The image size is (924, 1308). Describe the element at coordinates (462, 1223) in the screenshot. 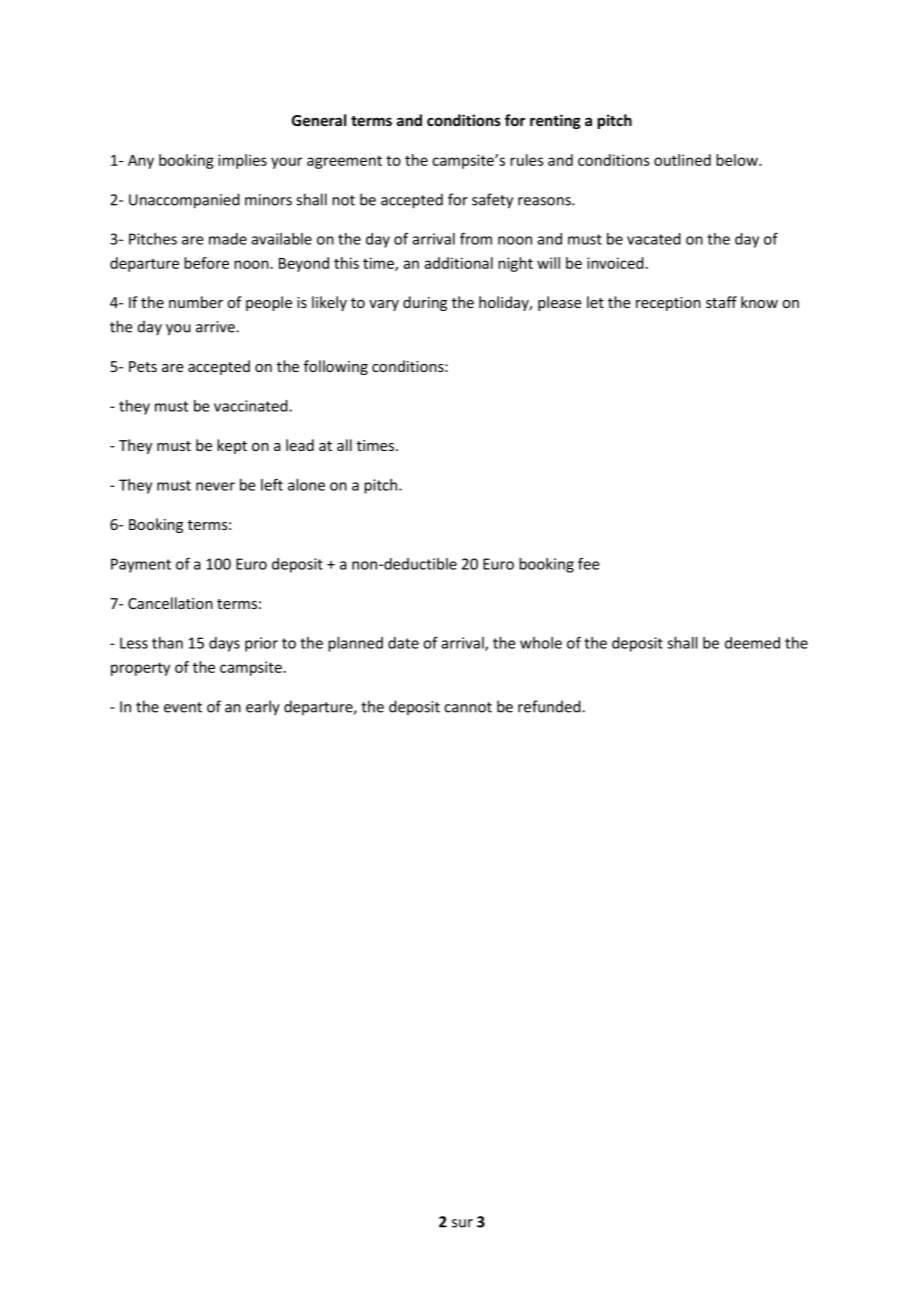

I see `sur` at that location.
